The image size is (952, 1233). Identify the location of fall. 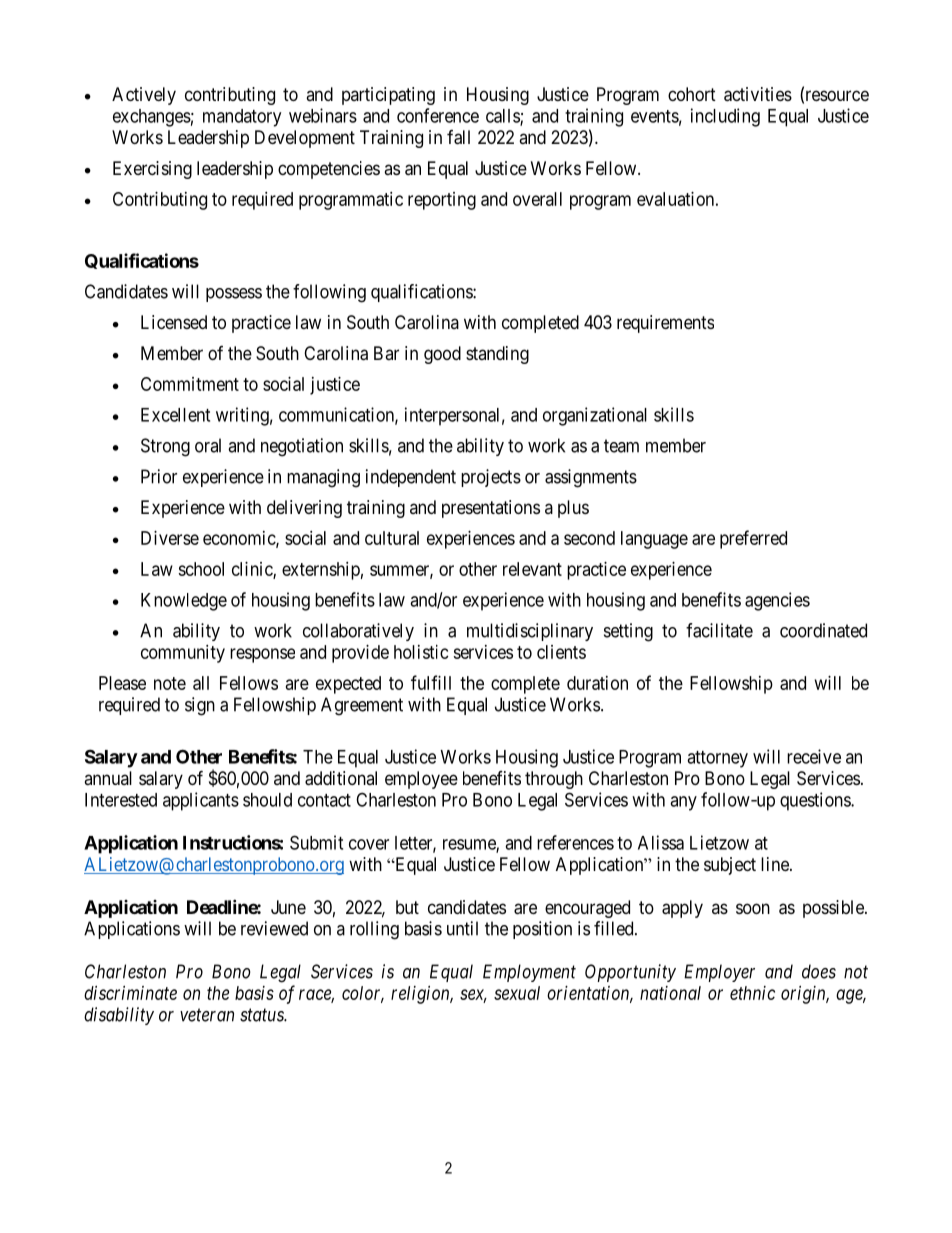
(458, 137).
